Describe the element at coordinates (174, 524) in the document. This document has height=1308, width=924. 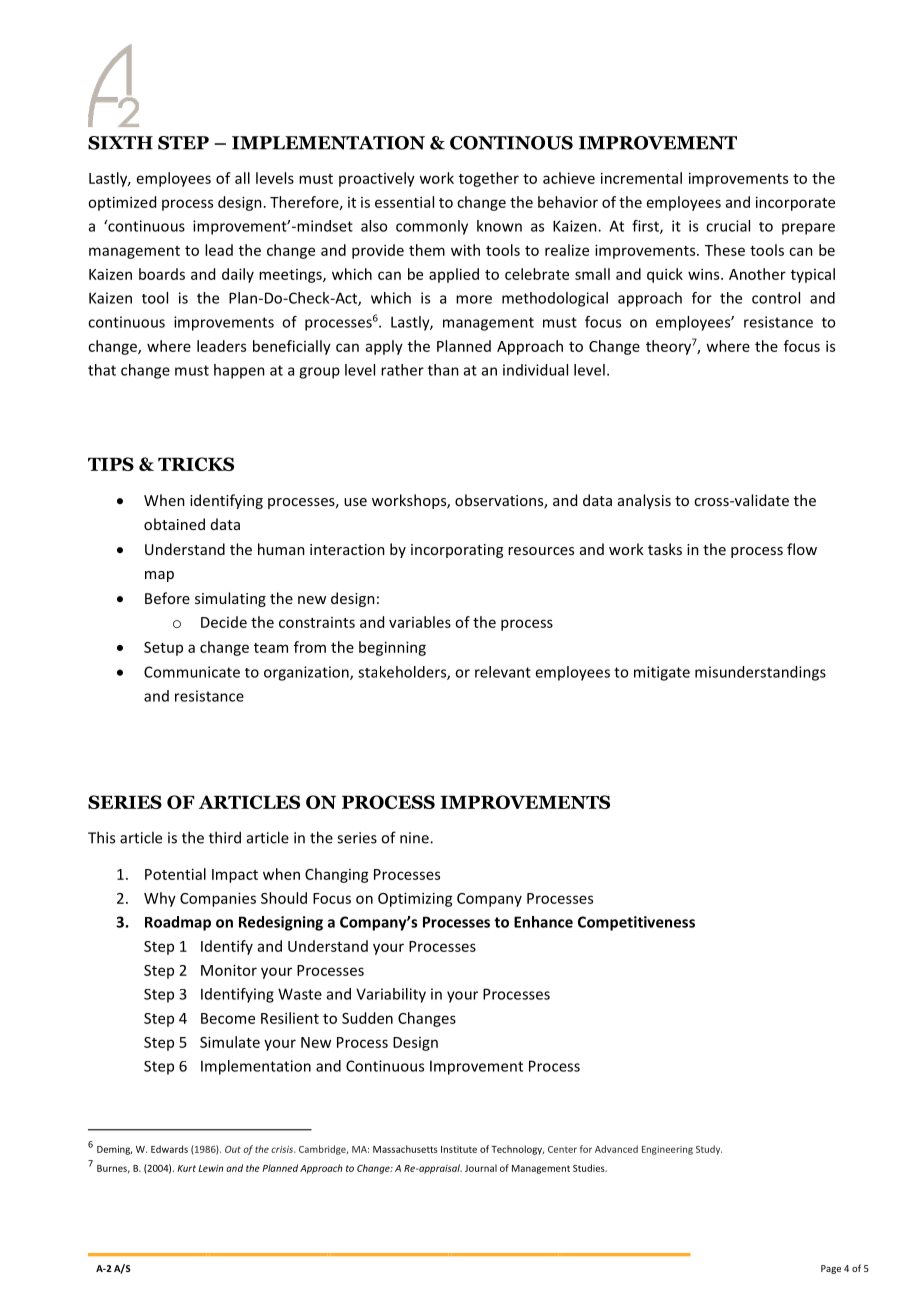
I see `obtained` at that location.
